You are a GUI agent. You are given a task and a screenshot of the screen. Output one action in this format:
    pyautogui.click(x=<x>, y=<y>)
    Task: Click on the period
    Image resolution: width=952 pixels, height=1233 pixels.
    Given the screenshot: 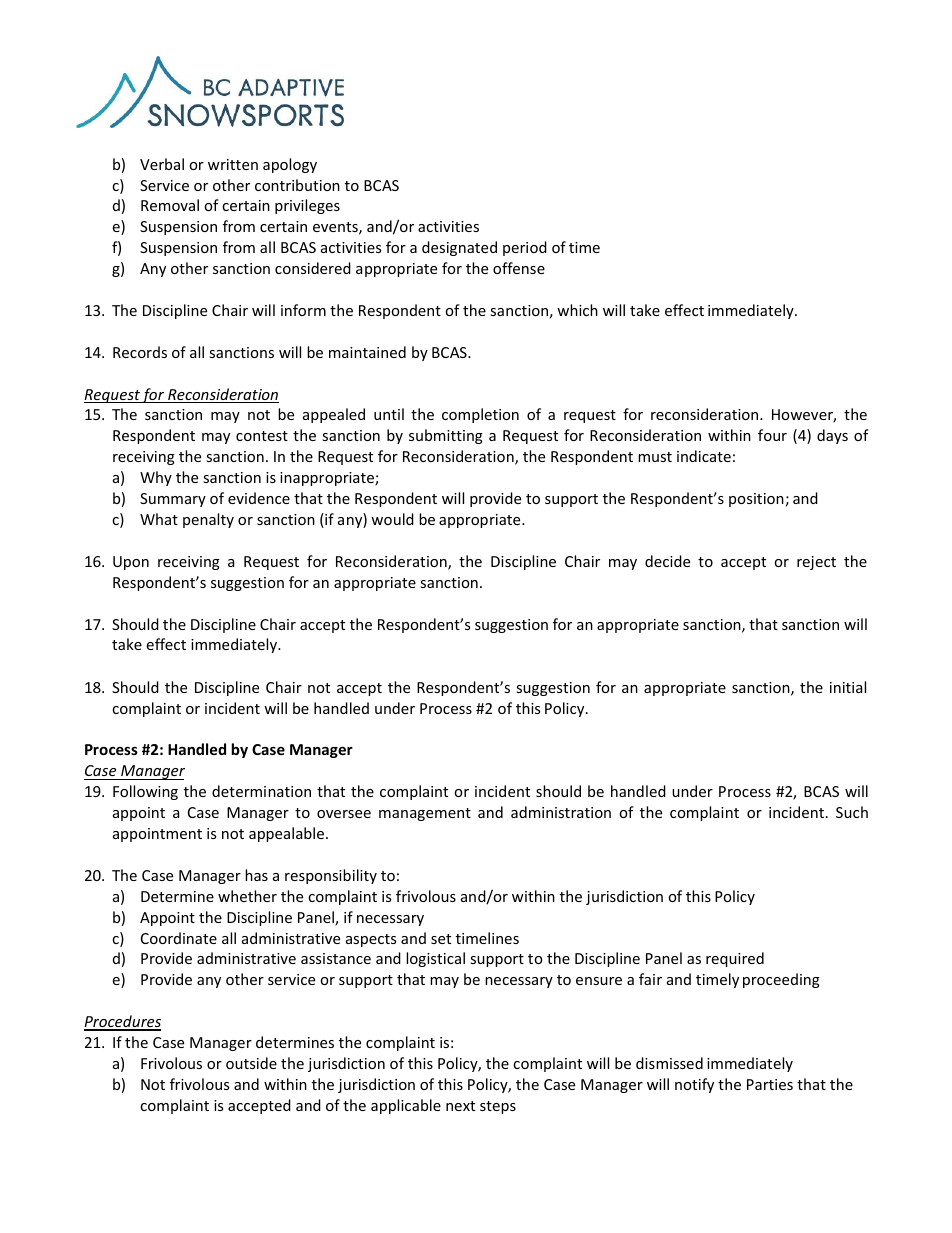 What is the action you would take?
    pyautogui.click(x=525, y=248)
